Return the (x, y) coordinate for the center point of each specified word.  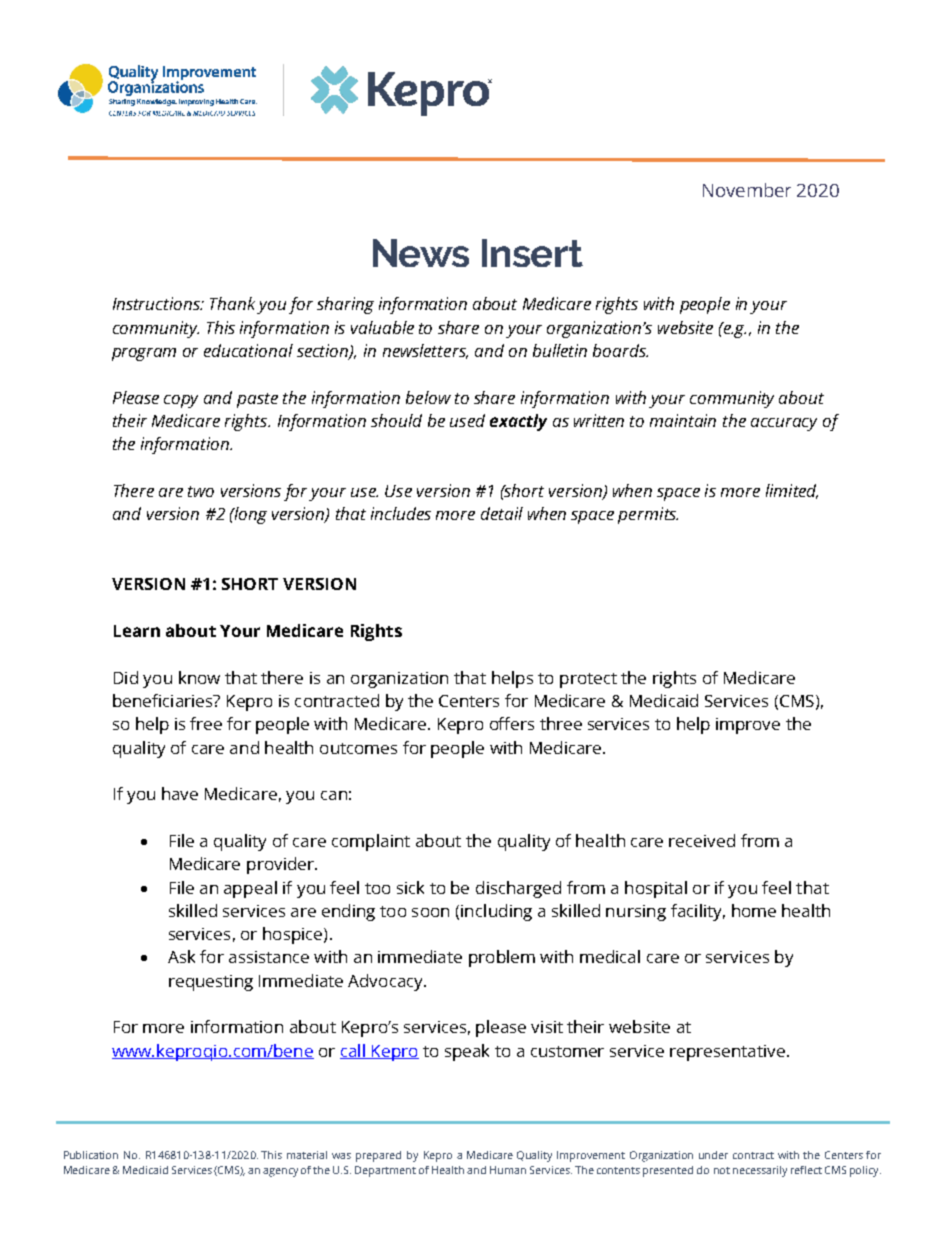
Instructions (158, 303)
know (199, 677)
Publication (91, 1155)
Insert (532, 253)
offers (512, 723)
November (747, 190)
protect (588, 680)
